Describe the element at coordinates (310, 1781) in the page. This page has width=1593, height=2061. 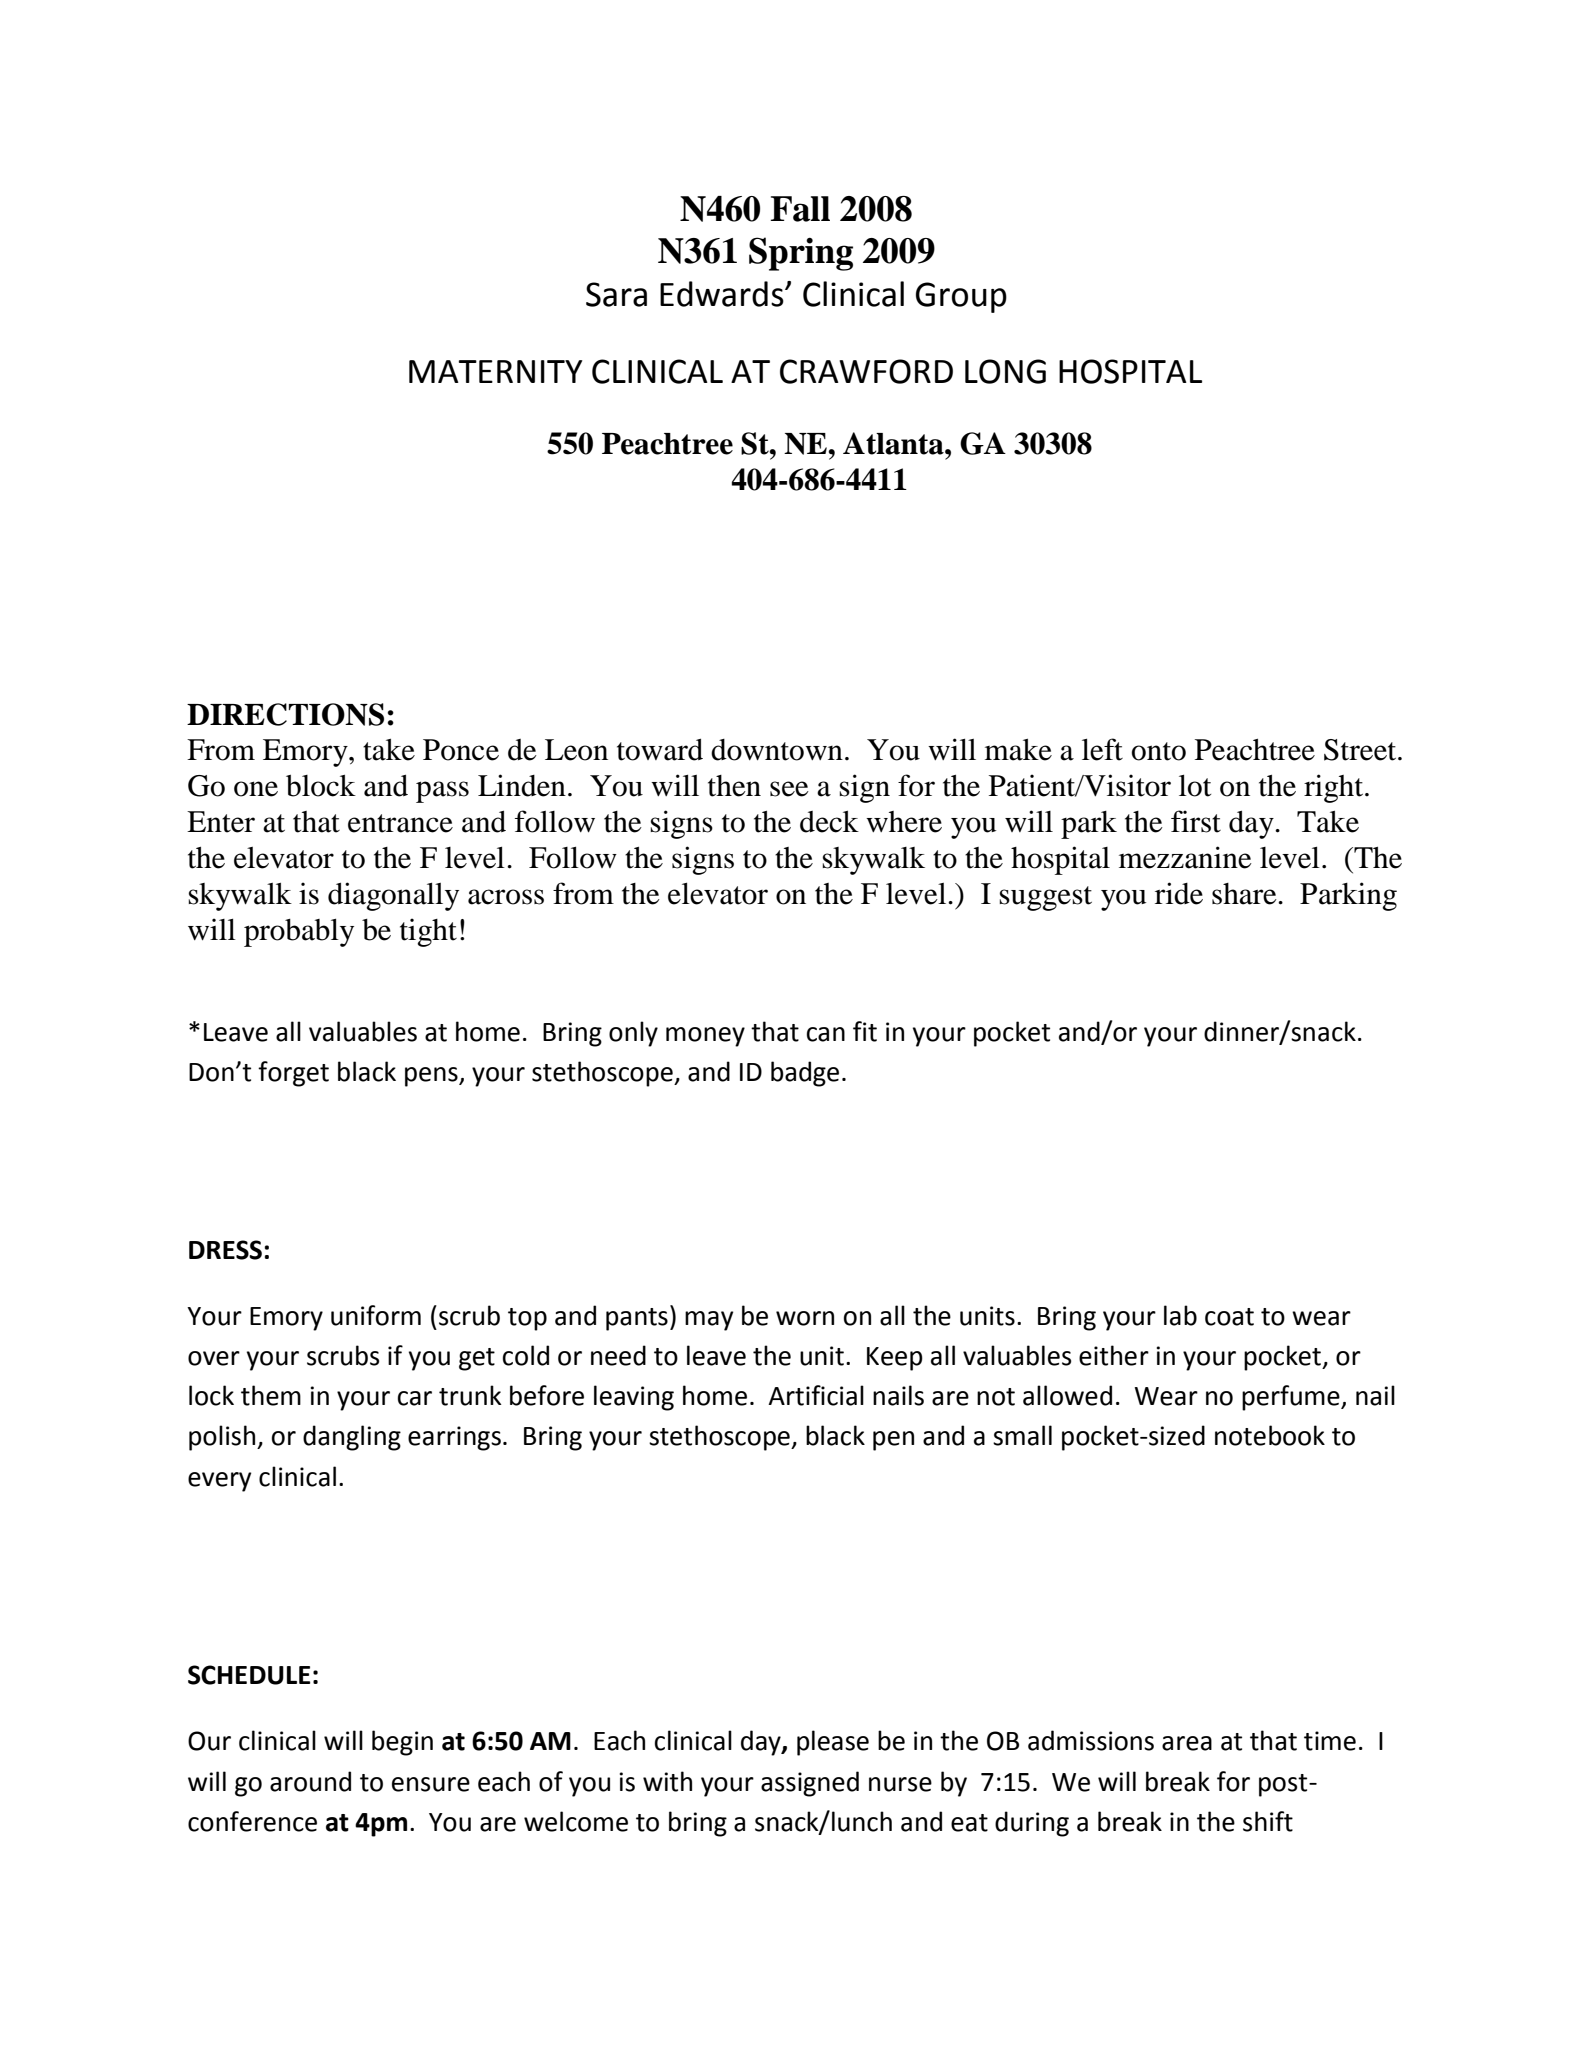
I see `around` at that location.
